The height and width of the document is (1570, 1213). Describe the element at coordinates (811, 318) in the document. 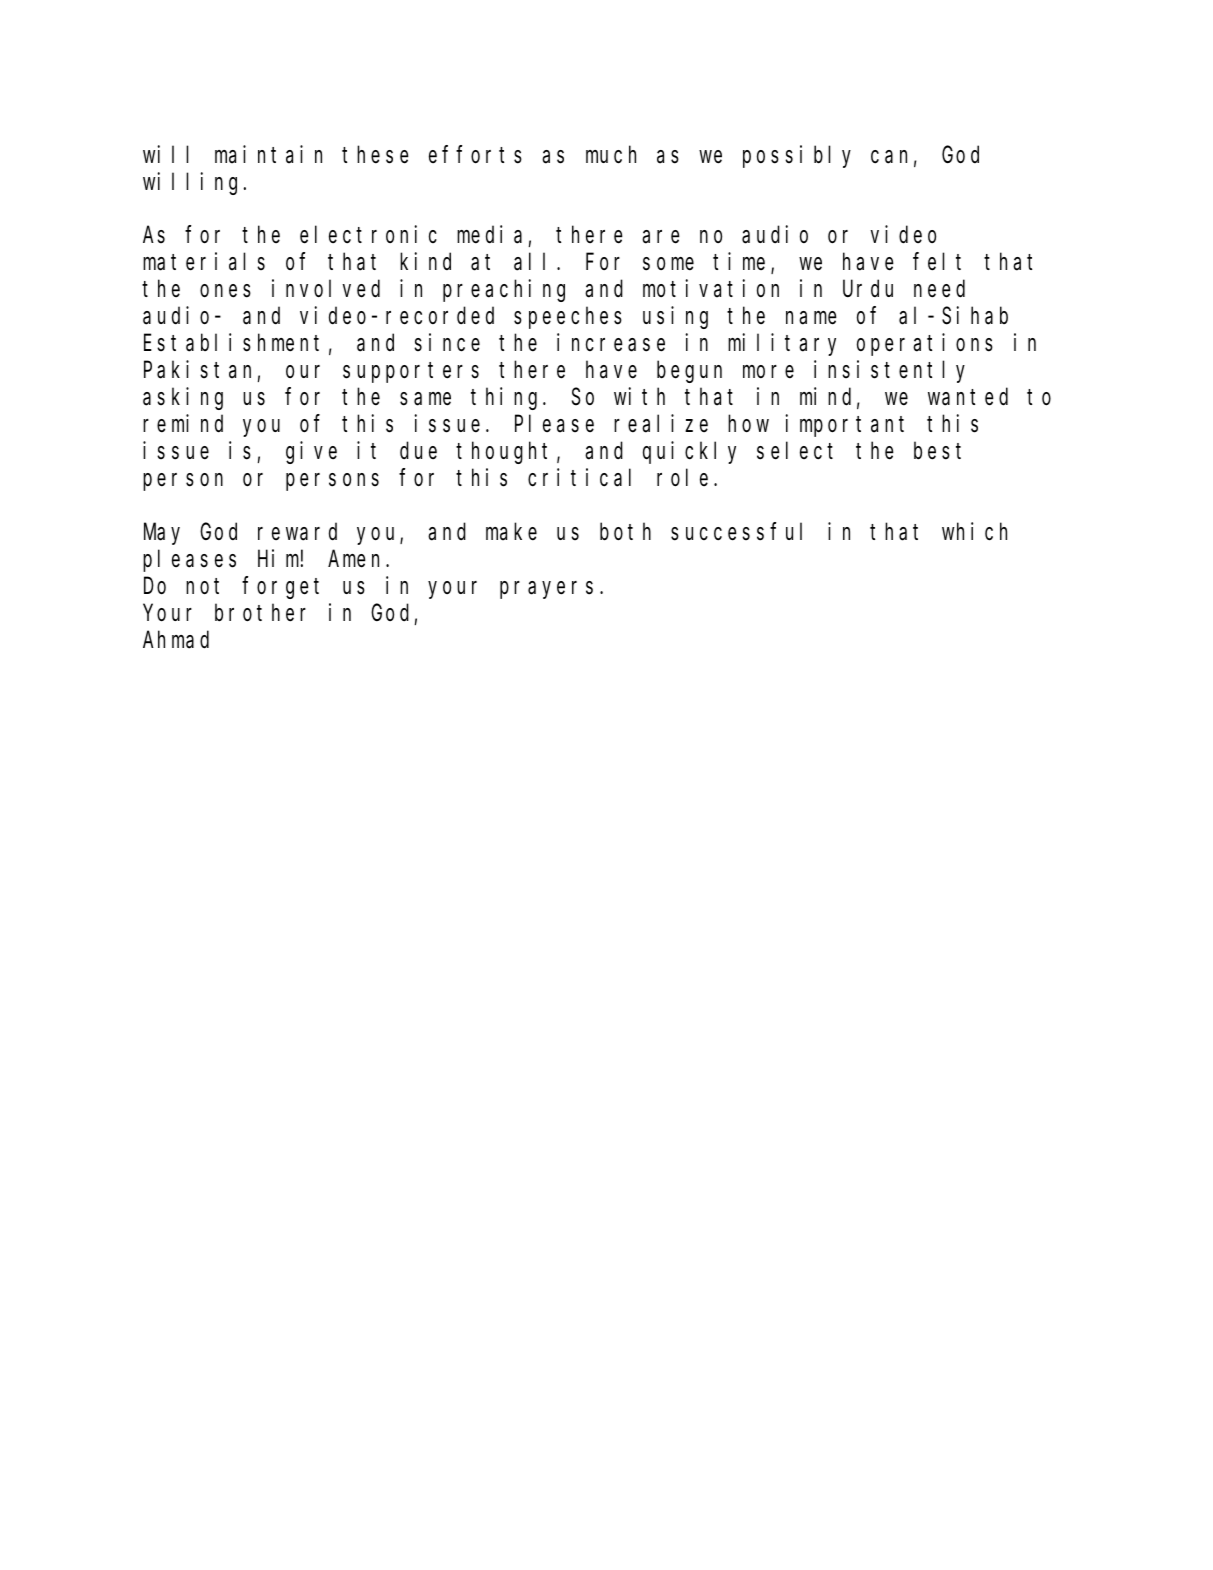

I see `name` at that location.
